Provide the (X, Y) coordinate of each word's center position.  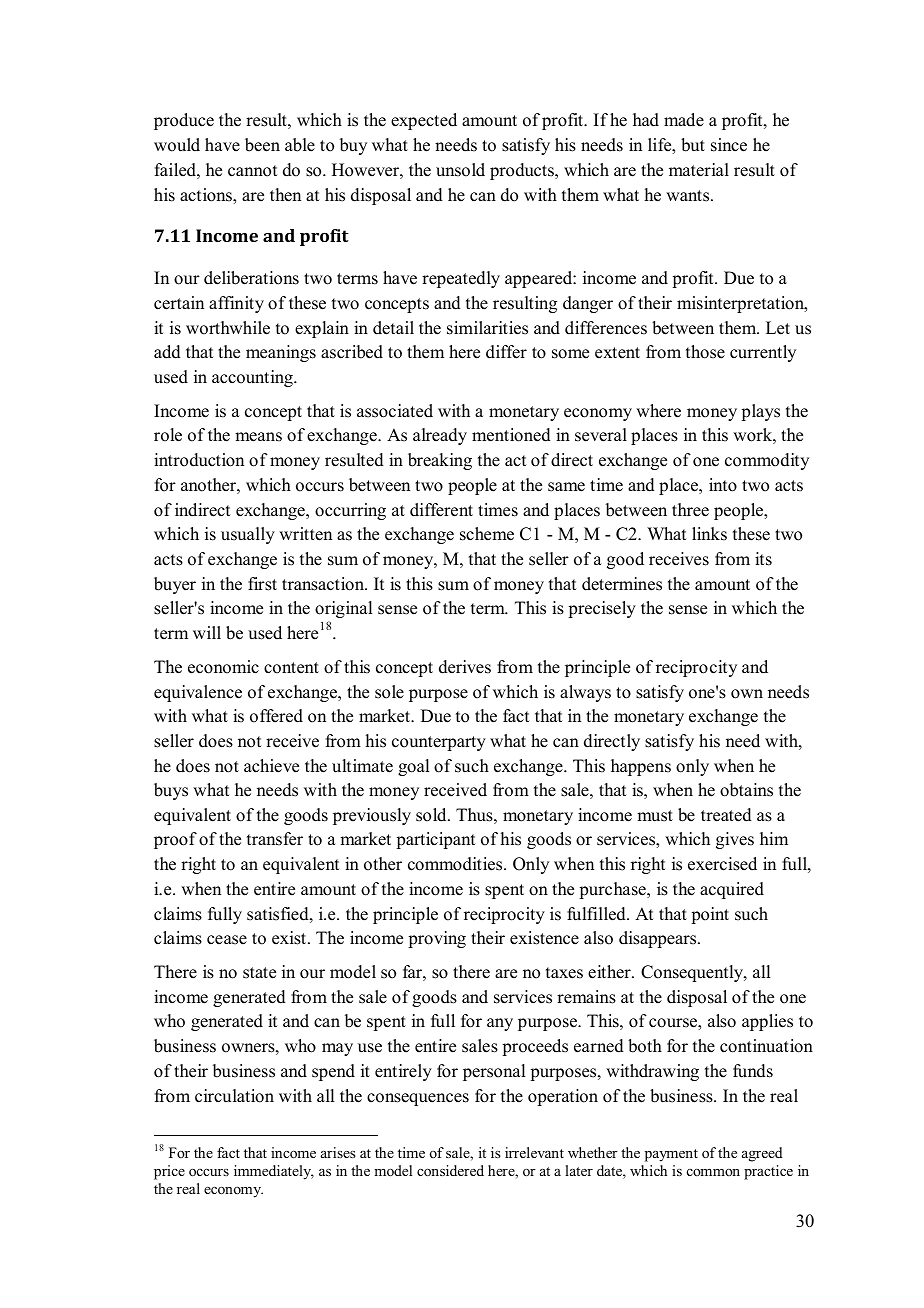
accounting (253, 378)
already (440, 436)
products (523, 171)
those (705, 352)
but (693, 145)
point (710, 915)
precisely (602, 609)
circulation (234, 1096)
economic (223, 667)
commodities (456, 864)
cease (227, 940)
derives (465, 667)
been (262, 145)
